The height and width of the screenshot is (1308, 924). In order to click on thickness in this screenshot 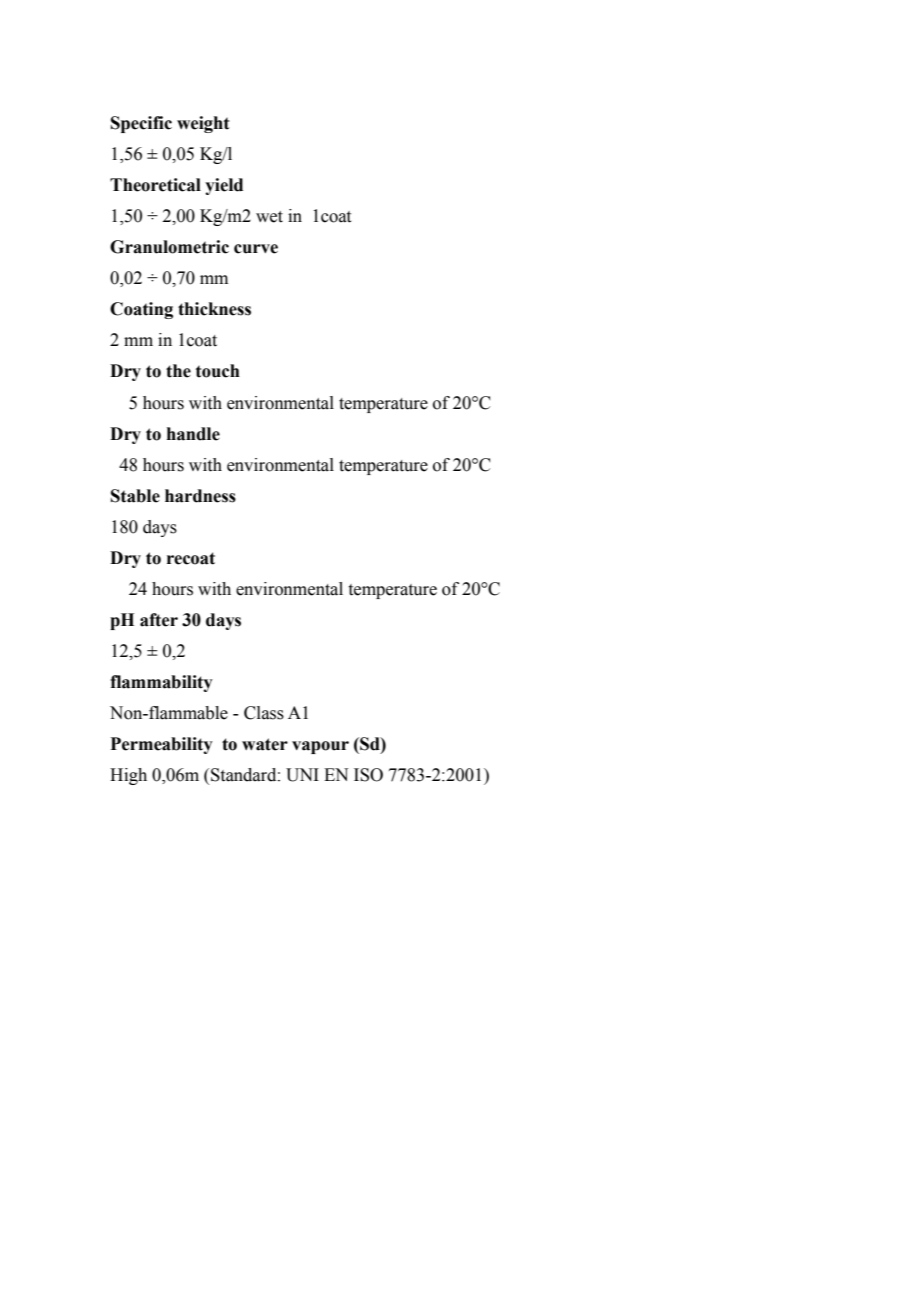, I will do `click(214, 309)`.
